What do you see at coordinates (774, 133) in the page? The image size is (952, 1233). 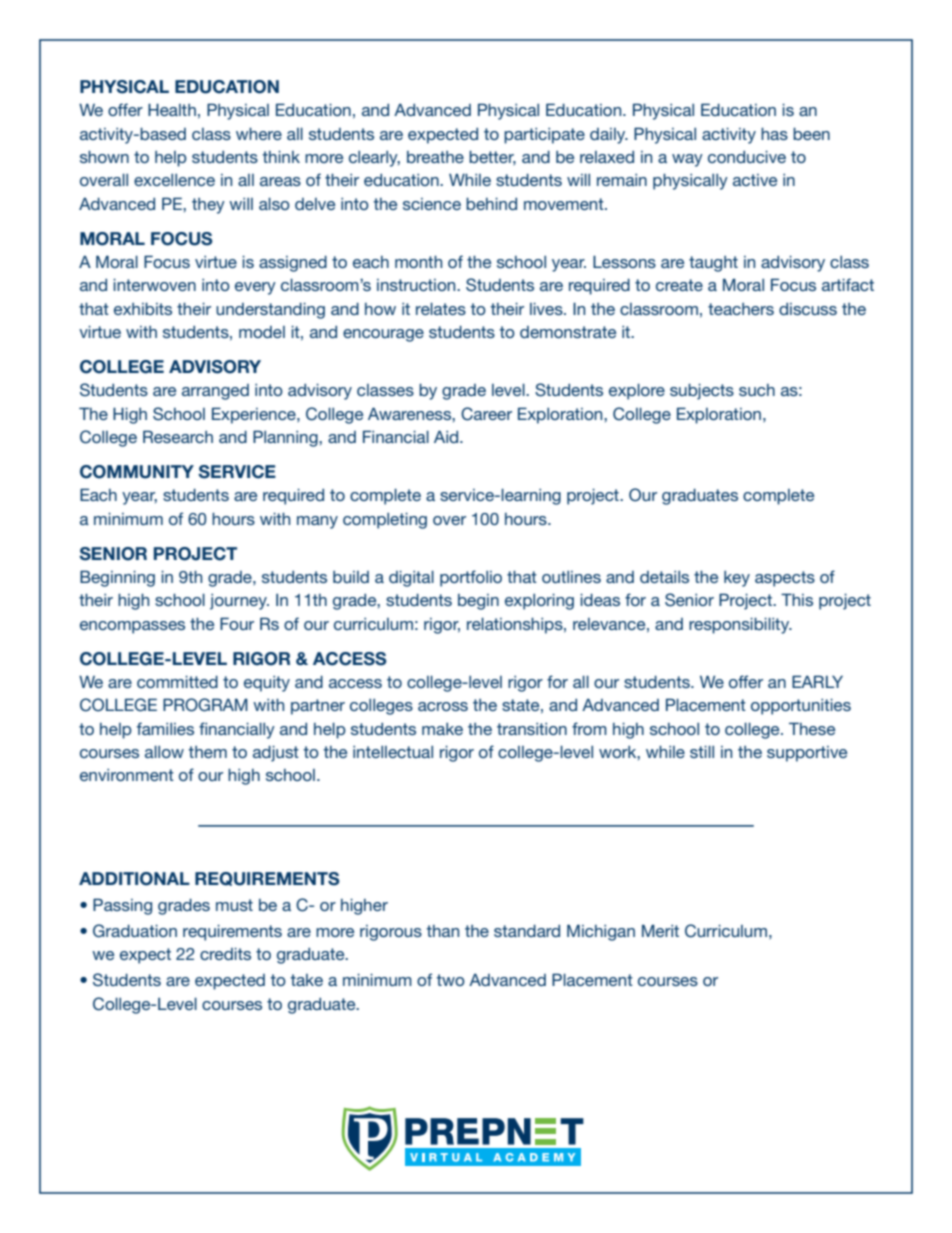 I see `has` at bounding box center [774, 133].
